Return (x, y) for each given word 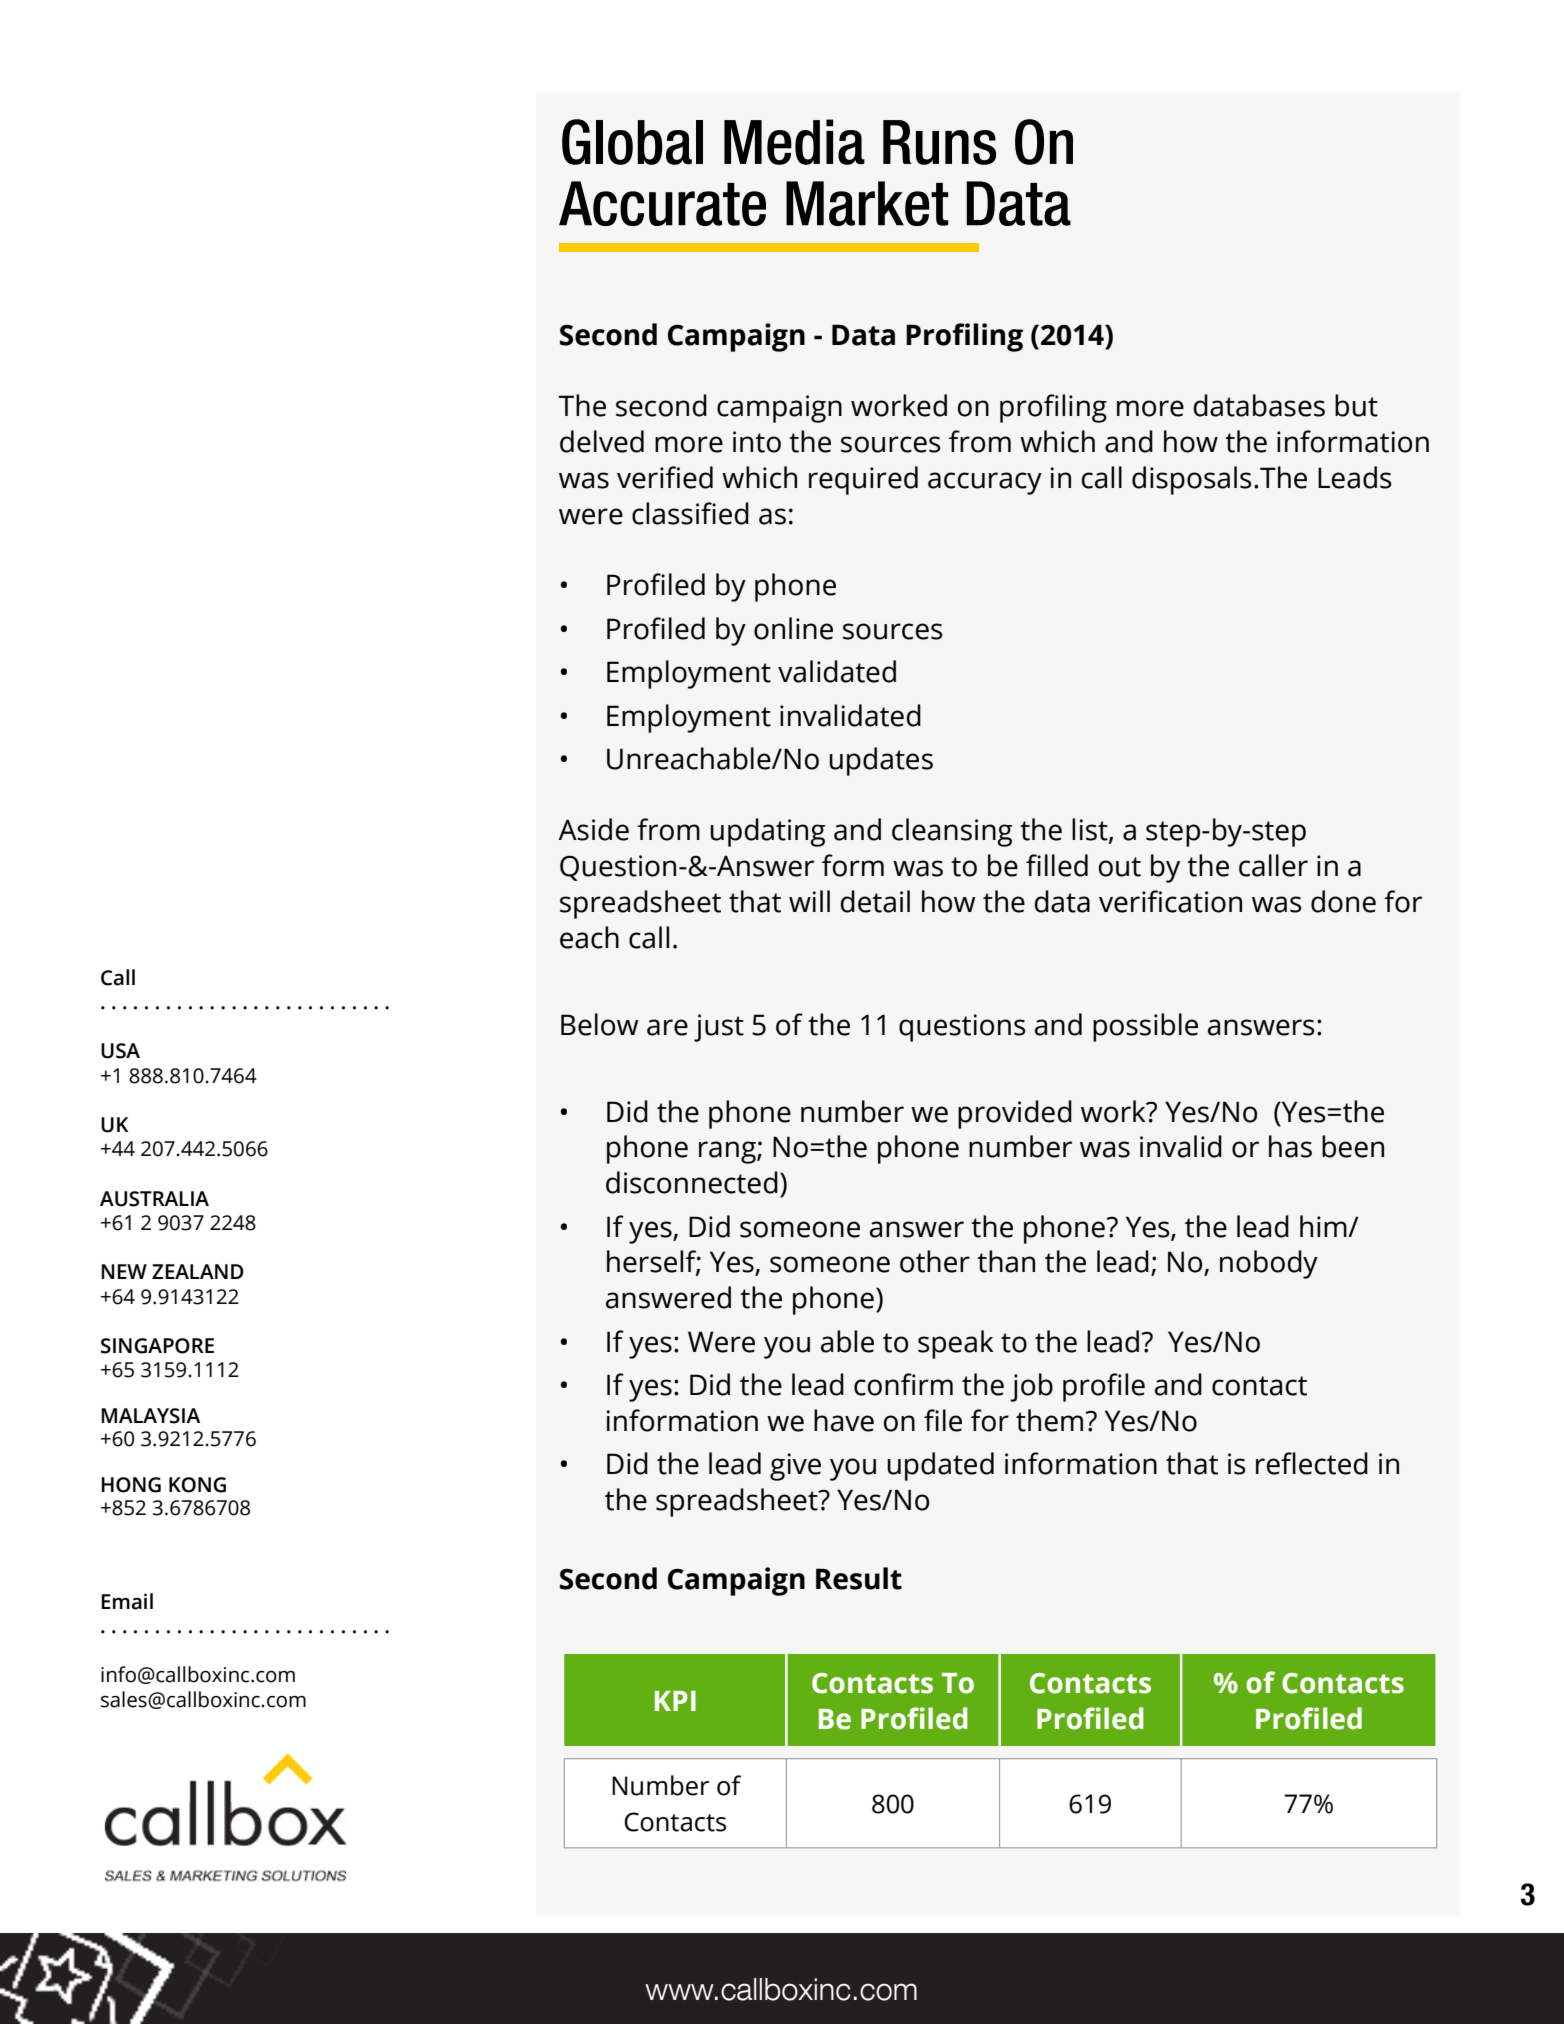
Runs (939, 142)
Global (632, 142)
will (809, 901)
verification (1170, 901)
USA (120, 1051)
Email (127, 1601)
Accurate (662, 203)
